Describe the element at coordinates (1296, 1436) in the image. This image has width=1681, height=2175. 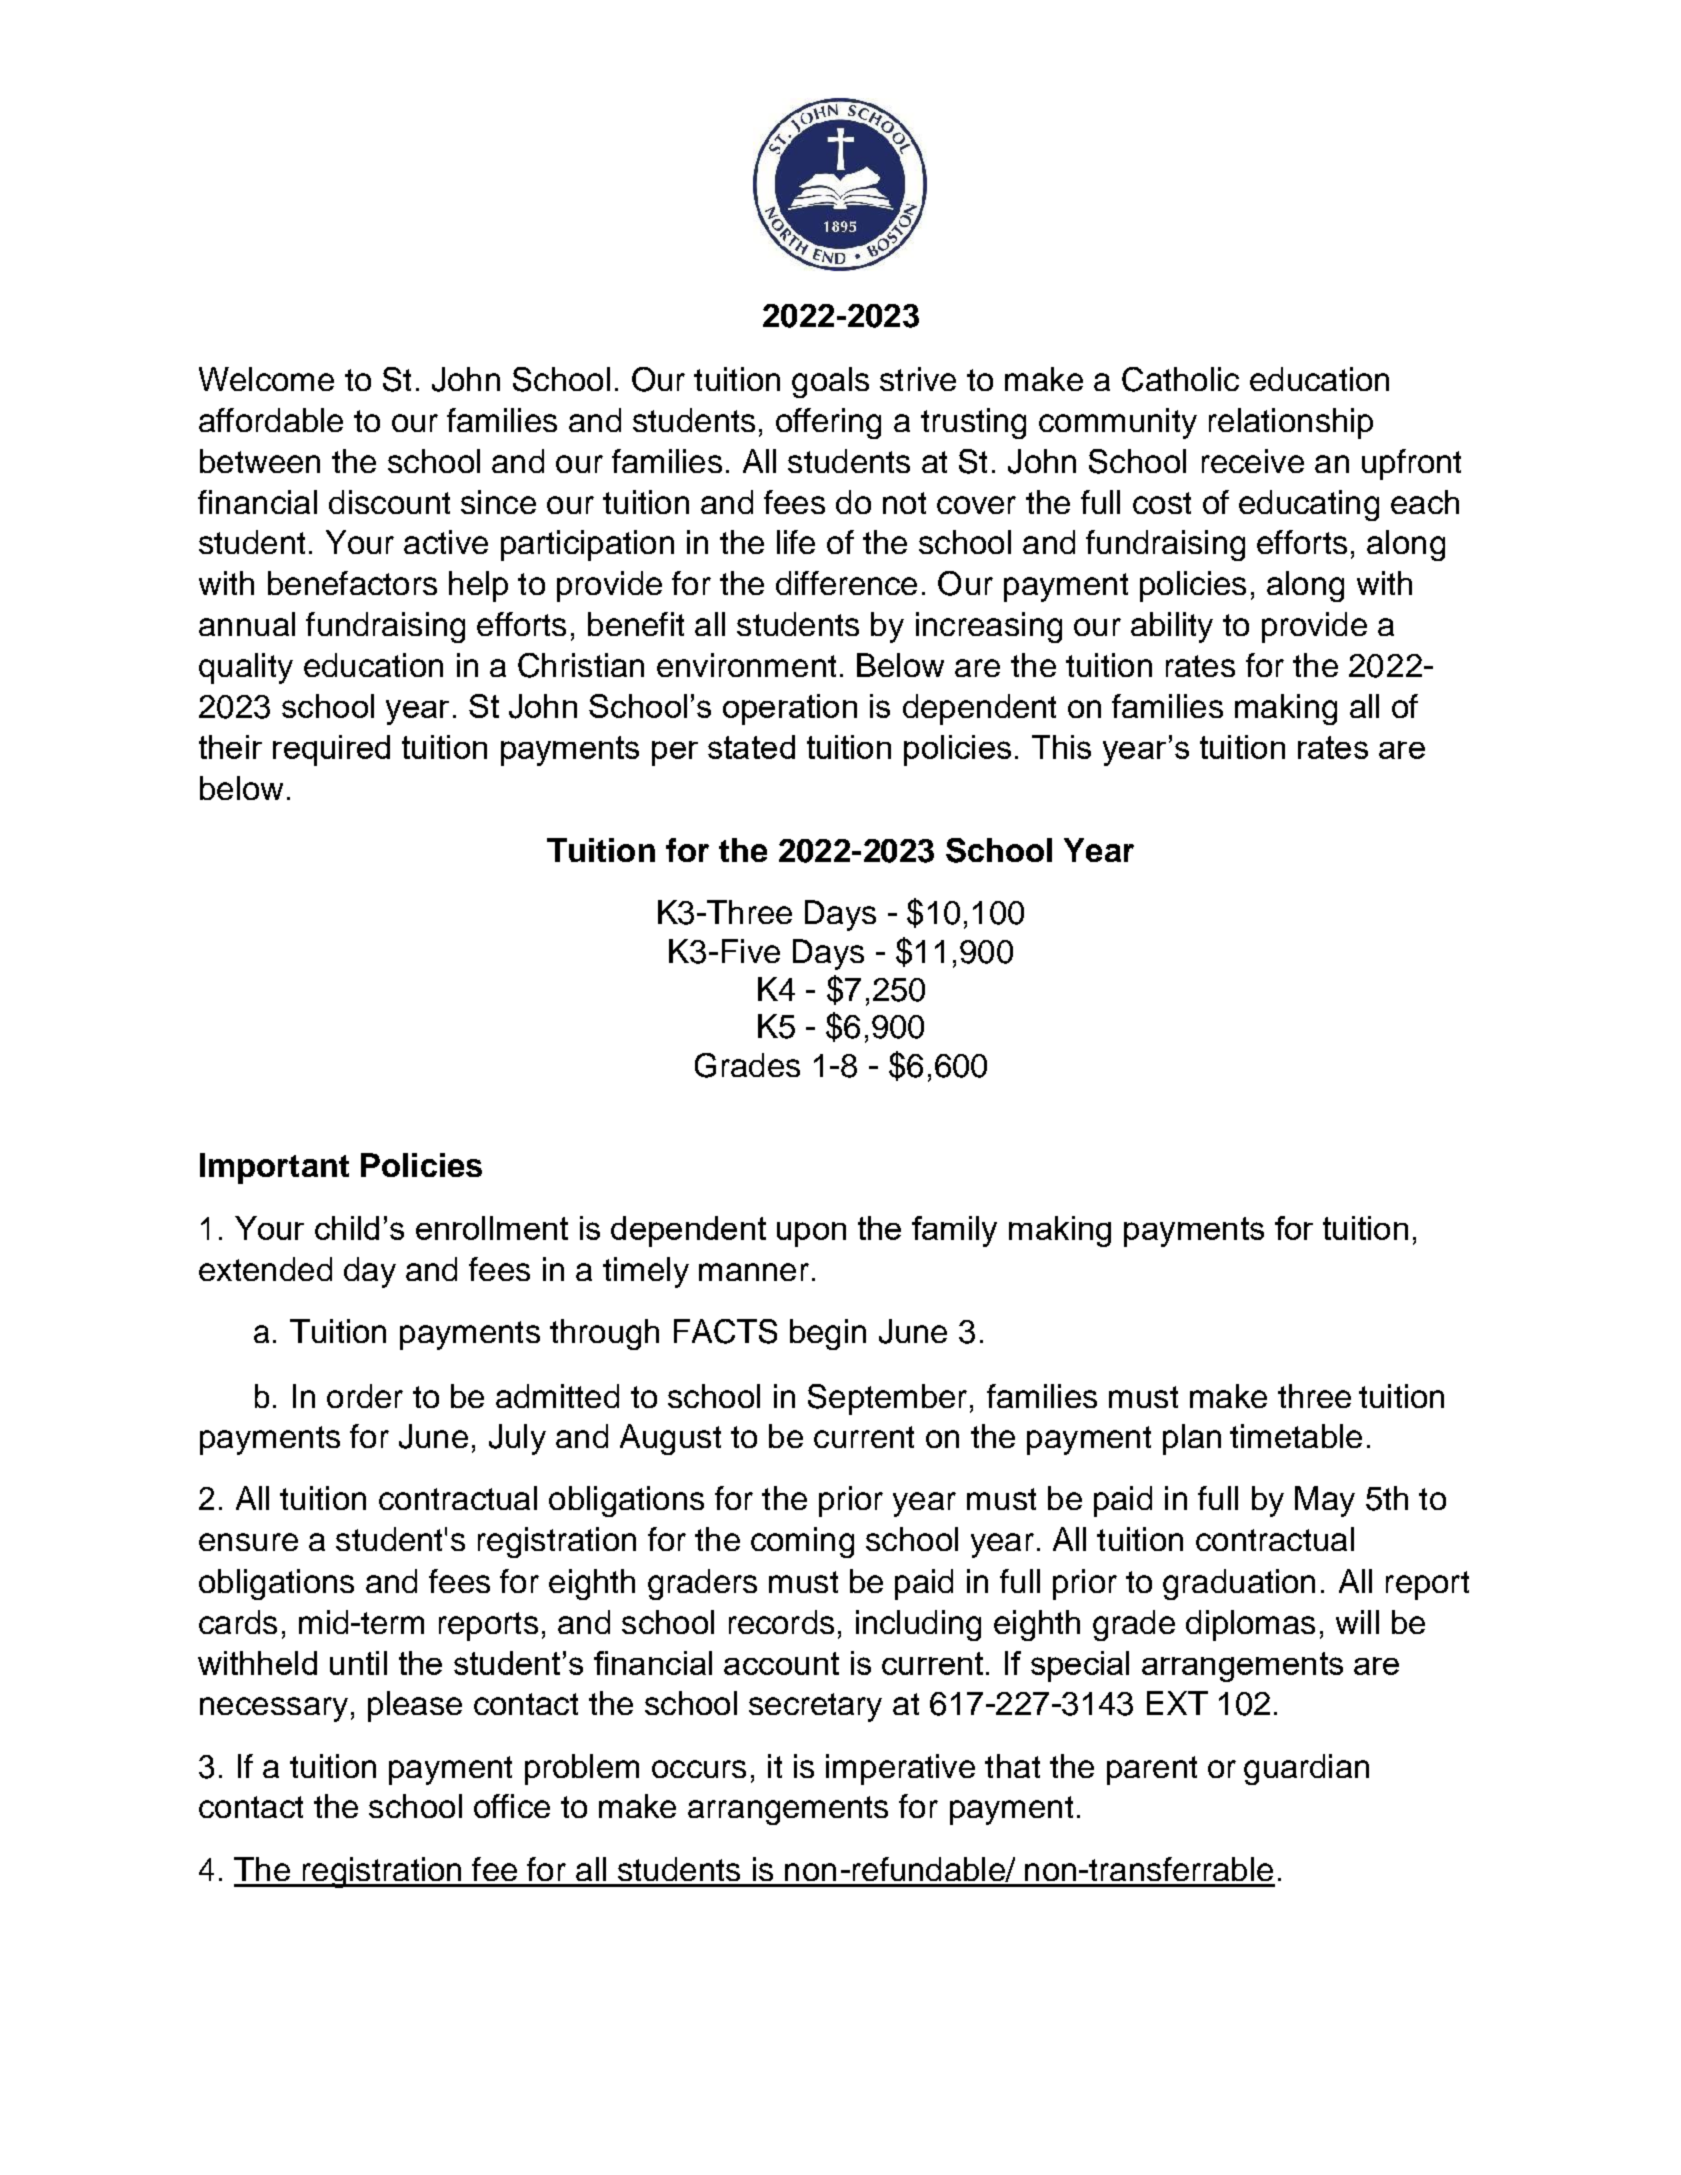
I see `timetable` at that location.
